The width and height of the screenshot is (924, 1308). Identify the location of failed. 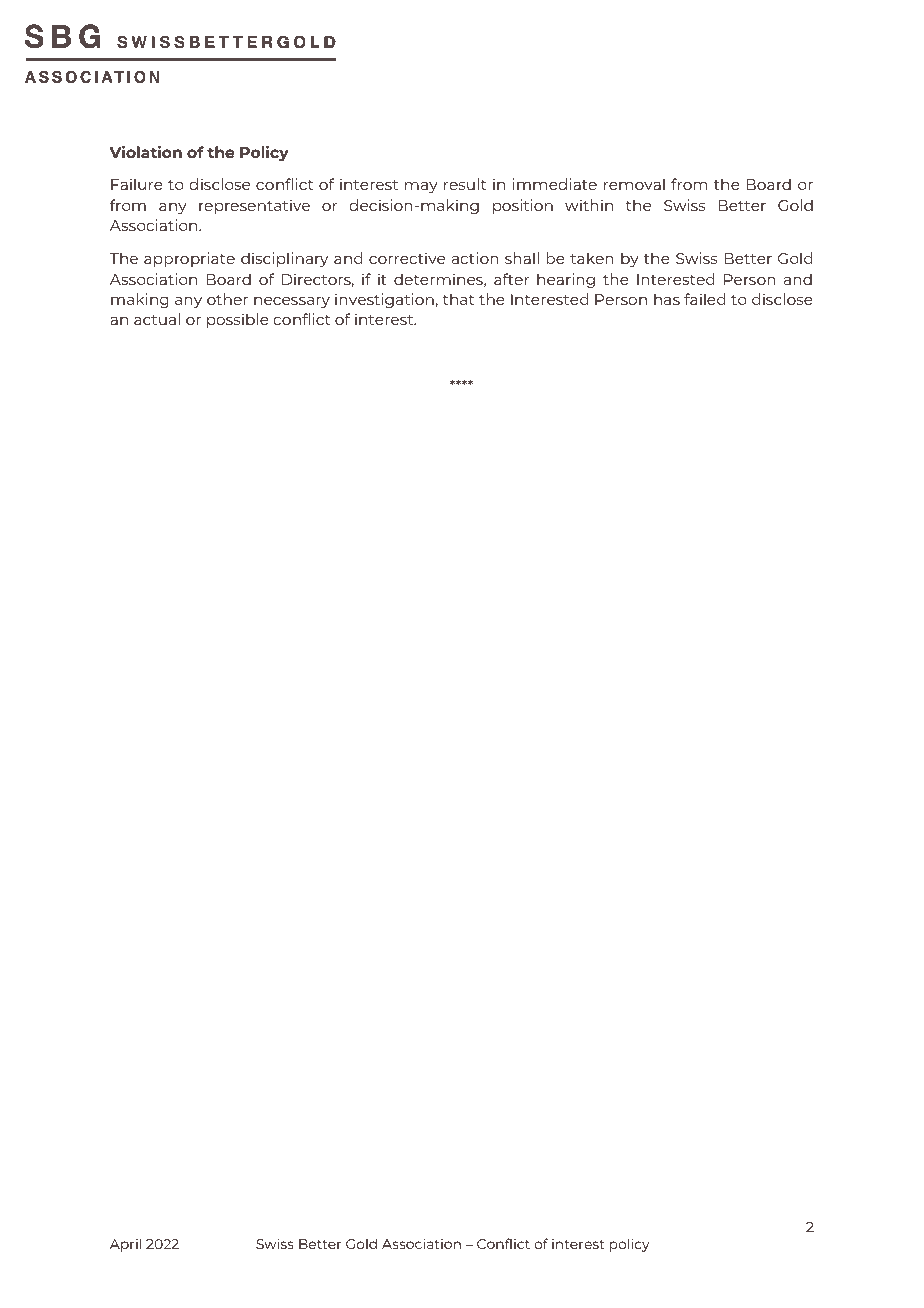
(705, 299).
